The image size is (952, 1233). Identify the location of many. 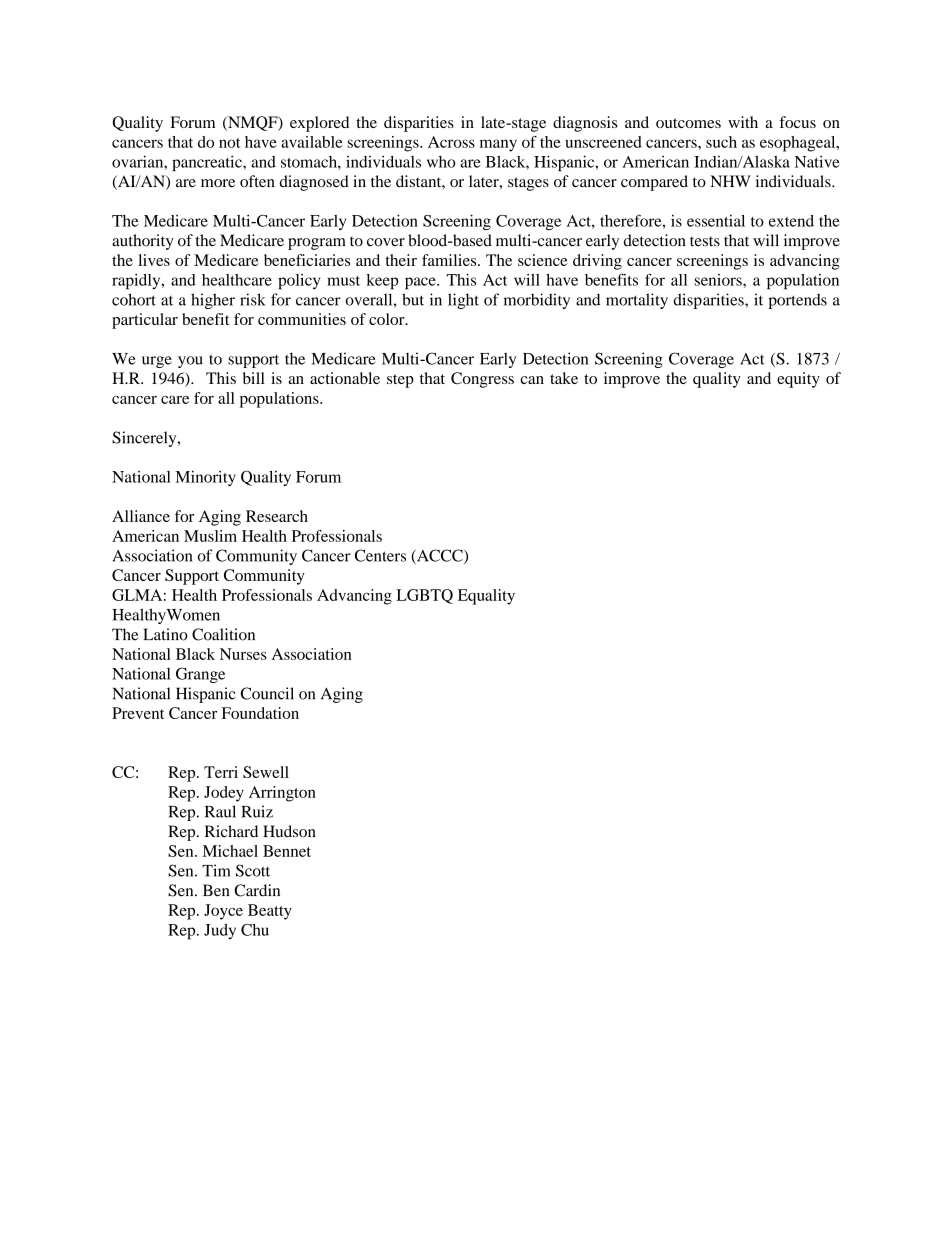
(498, 145).
